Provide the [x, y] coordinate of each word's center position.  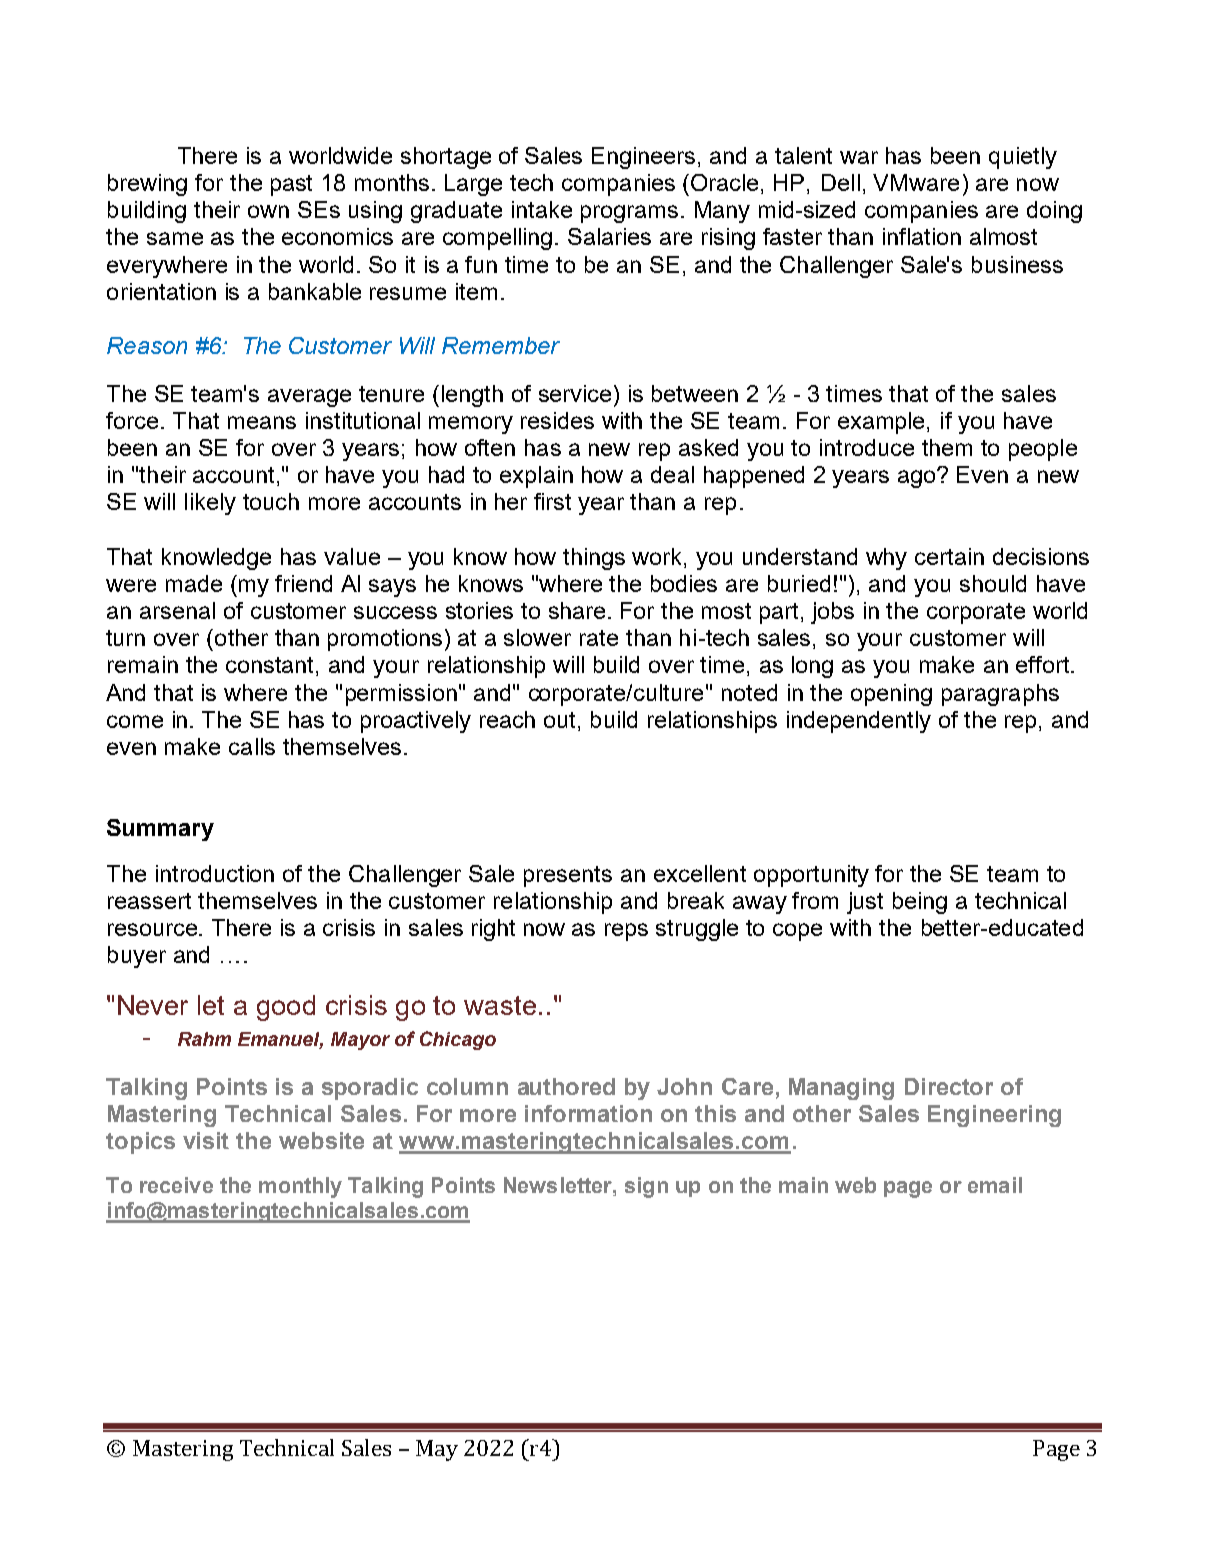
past [291, 185]
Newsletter [559, 1185]
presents [568, 876]
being [920, 903]
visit [206, 1140]
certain [949, 556]
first [552, 501]
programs [629, 214]
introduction [215, 873]
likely [210, 504]
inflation [922, 236]
